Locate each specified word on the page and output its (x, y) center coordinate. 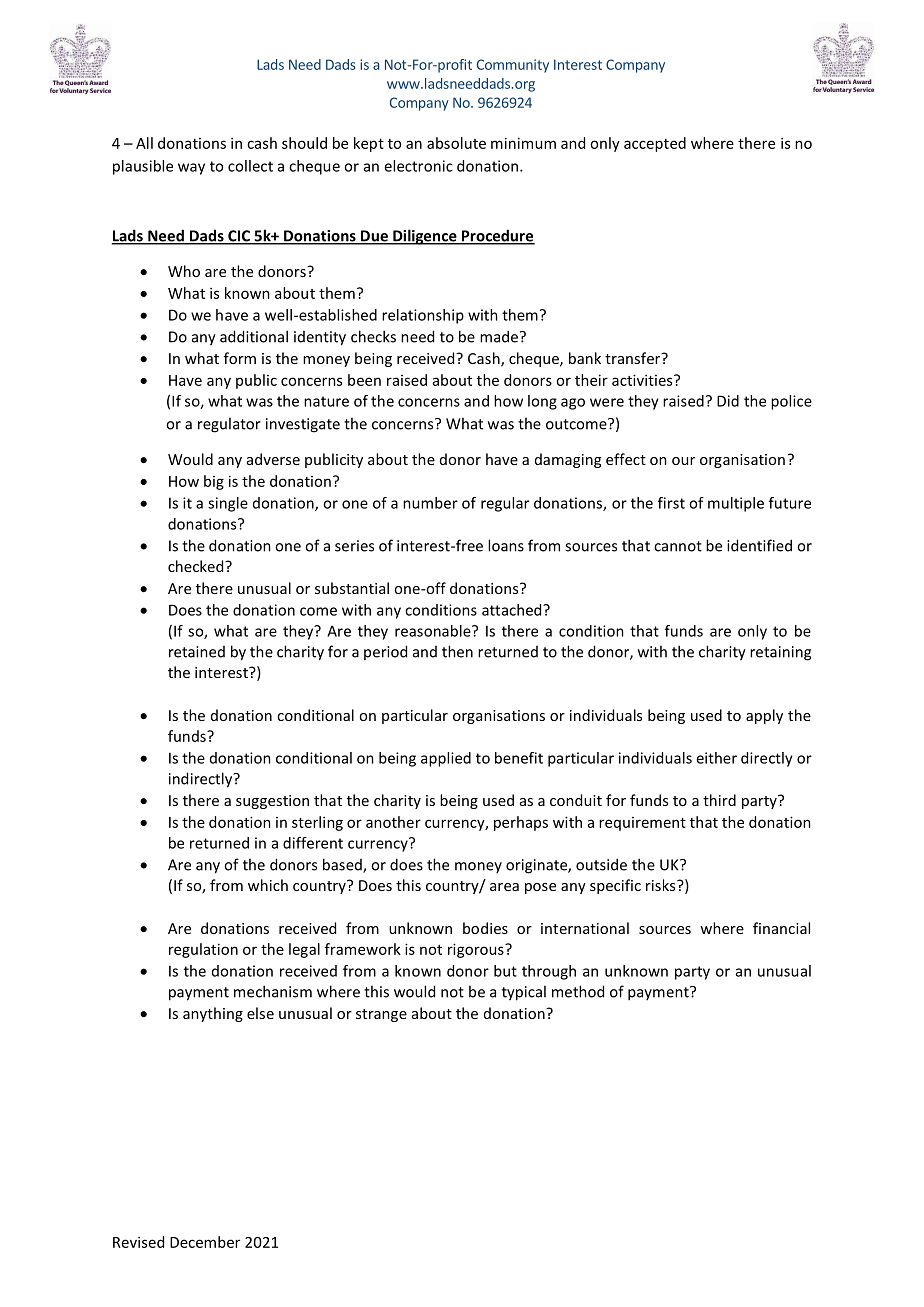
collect (250, 166)
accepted (655, 144)
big (214, 482)
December (205, 1242)
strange (381, 1015)
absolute (456, 143)
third (719, 800)
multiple (736, 504)
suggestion (272, 802)
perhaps (521, 823)
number (430, 503)
